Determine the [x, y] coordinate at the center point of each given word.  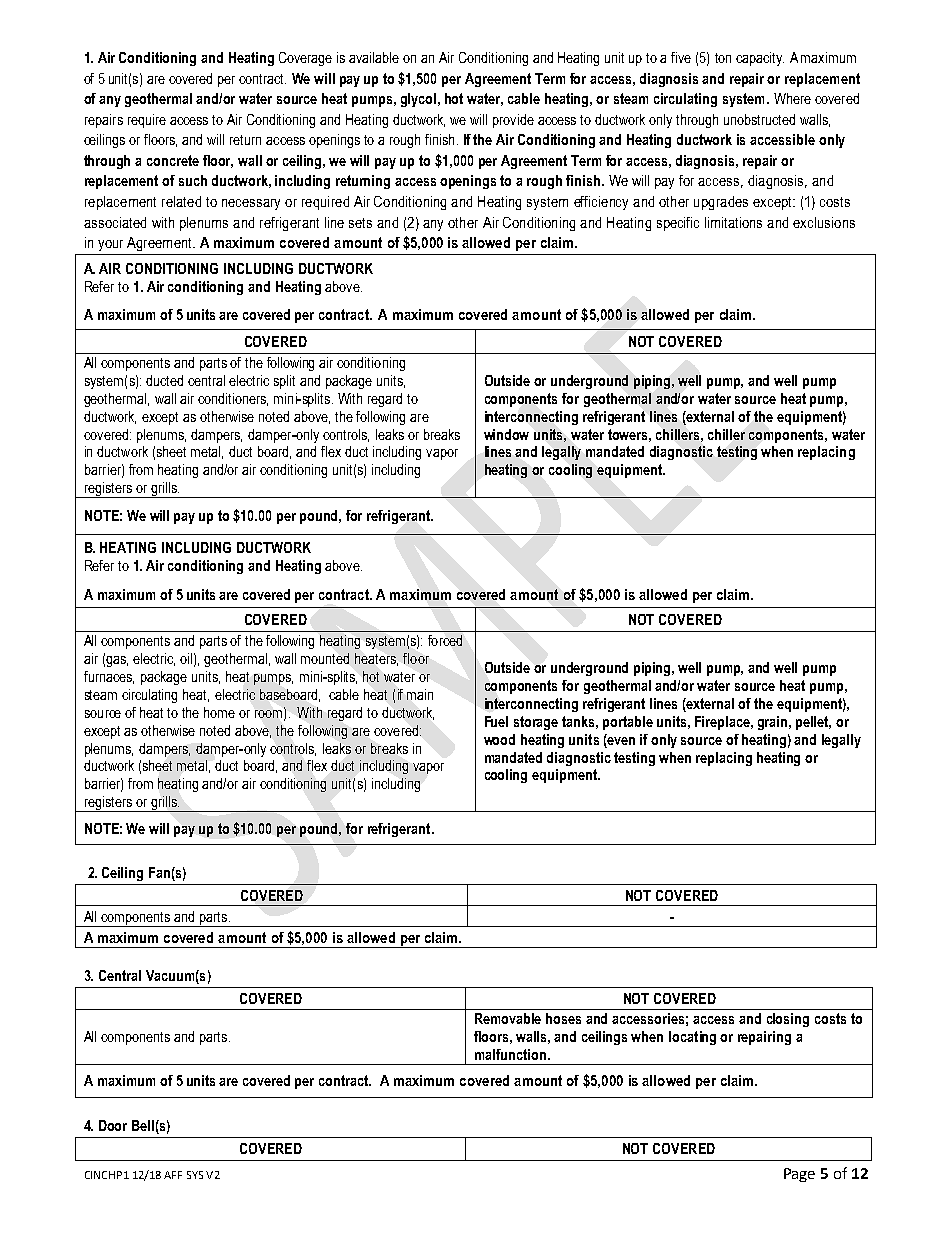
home [219, 712]
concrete [173, 160]
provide [513, 121]
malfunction [510, 1054]
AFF [173, 1175]
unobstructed [759, 119]
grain [774, 723]
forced [445, 640]
